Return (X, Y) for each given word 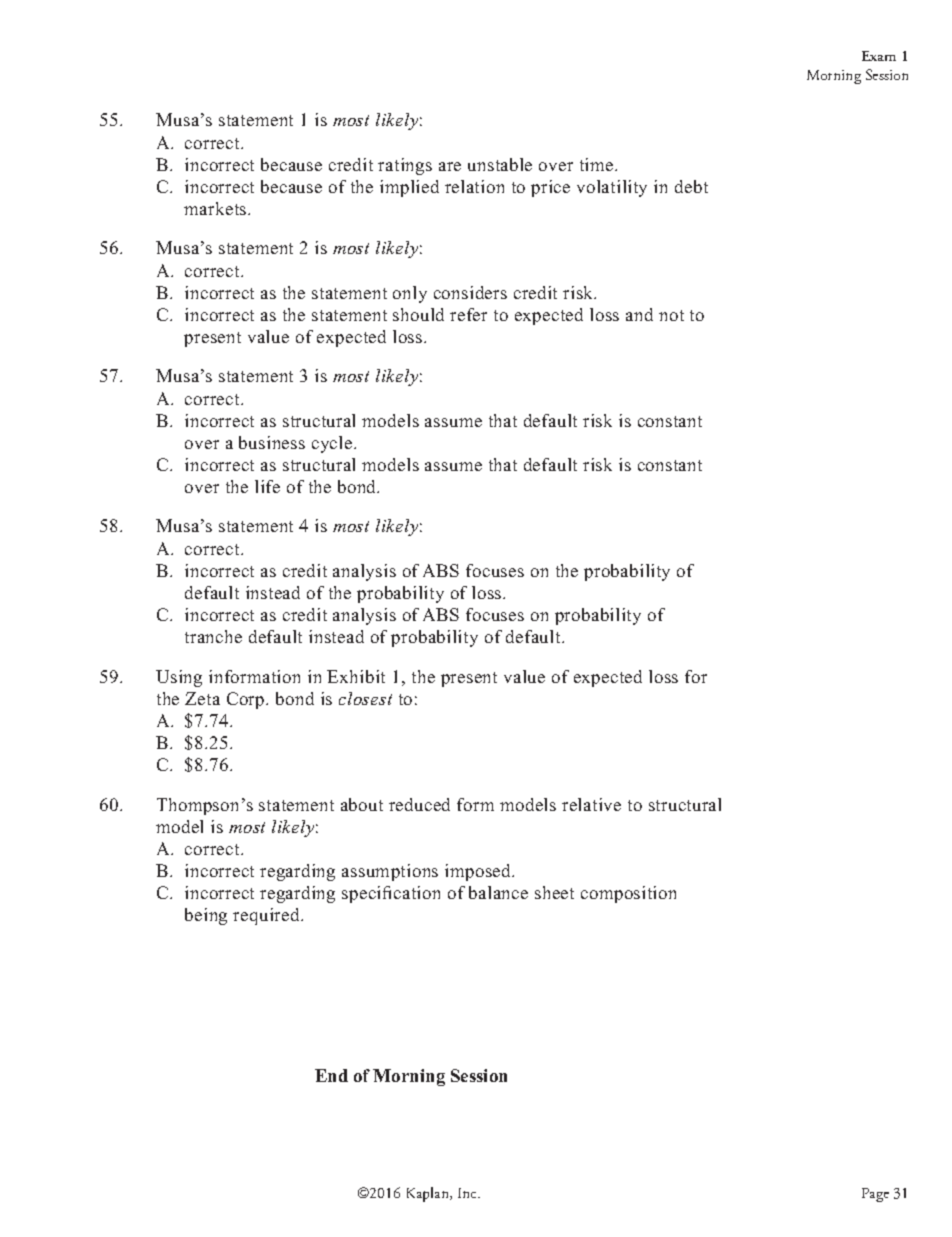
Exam (879, 56)
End (331, 1075)
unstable (500, 164)
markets (216, 208)
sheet (554, 892)
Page (875, 1195)
